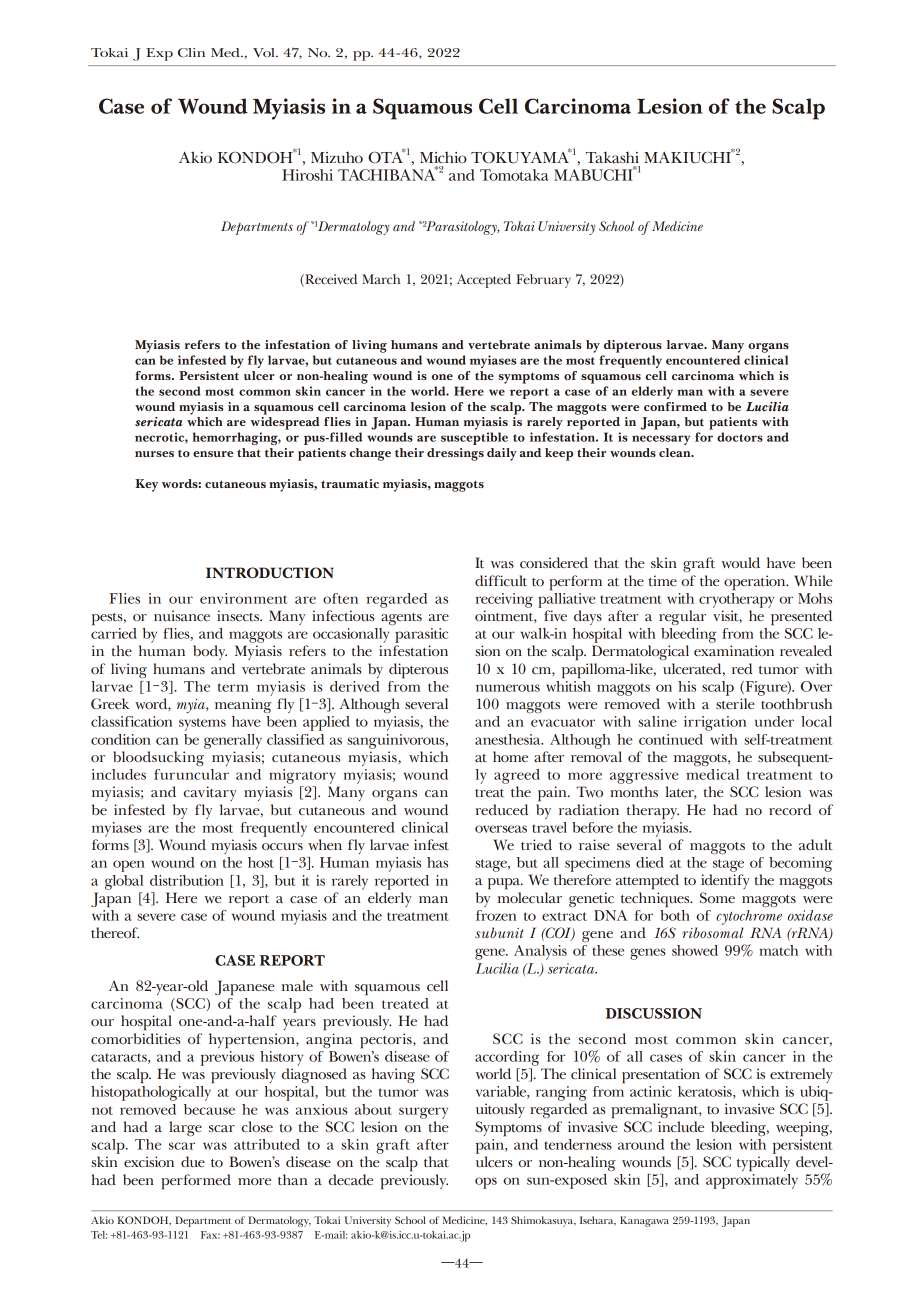 The width and height of the screenshot is (924, 1308). What do you see at coordinates (213, 454) in the screenshot?
I see `ensure` at bounding box center [213, 454].
